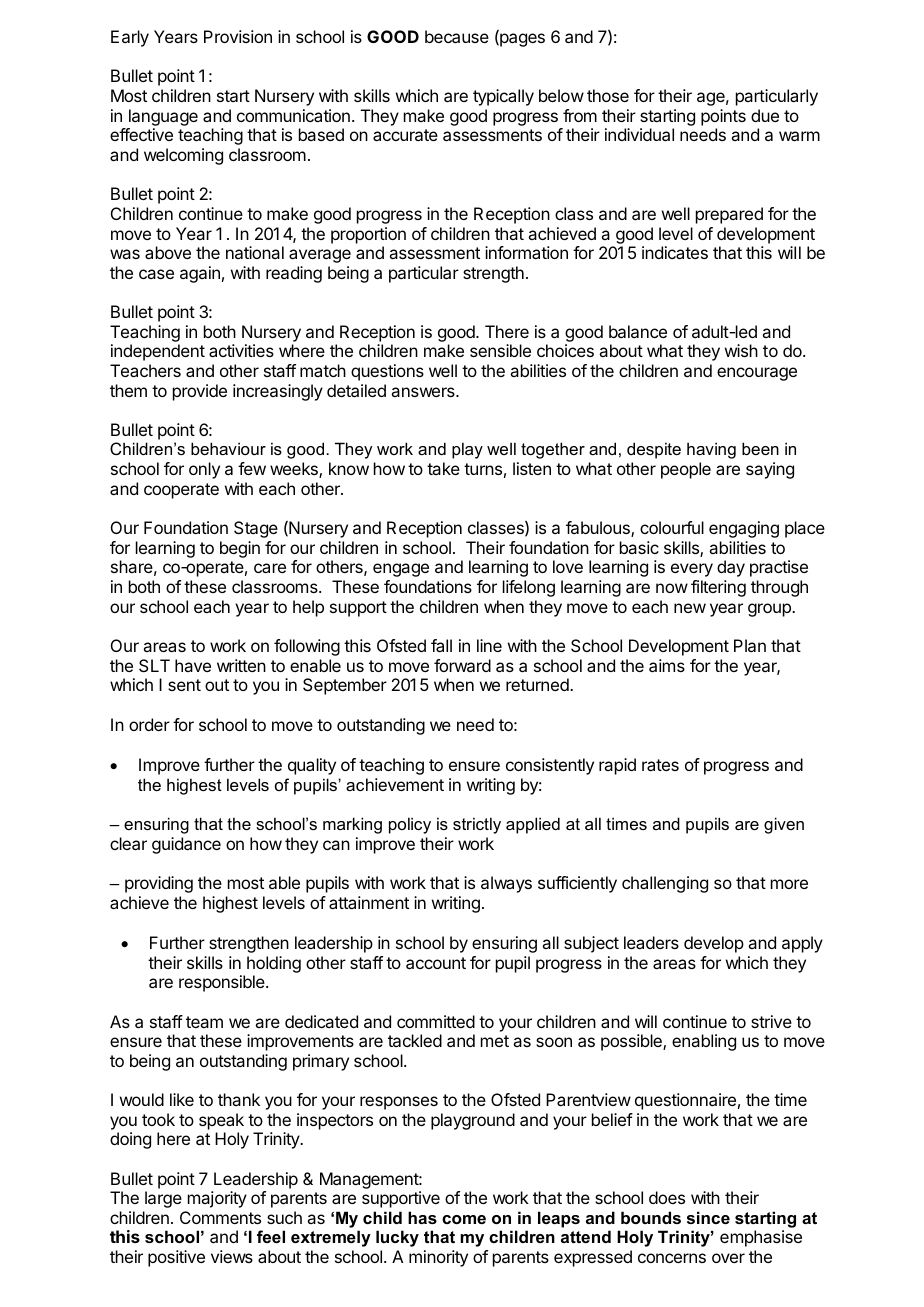  What do you see at coordinates (238, 36) in the screenshot?
I see `Provision` at bounding box center [238, 36].
